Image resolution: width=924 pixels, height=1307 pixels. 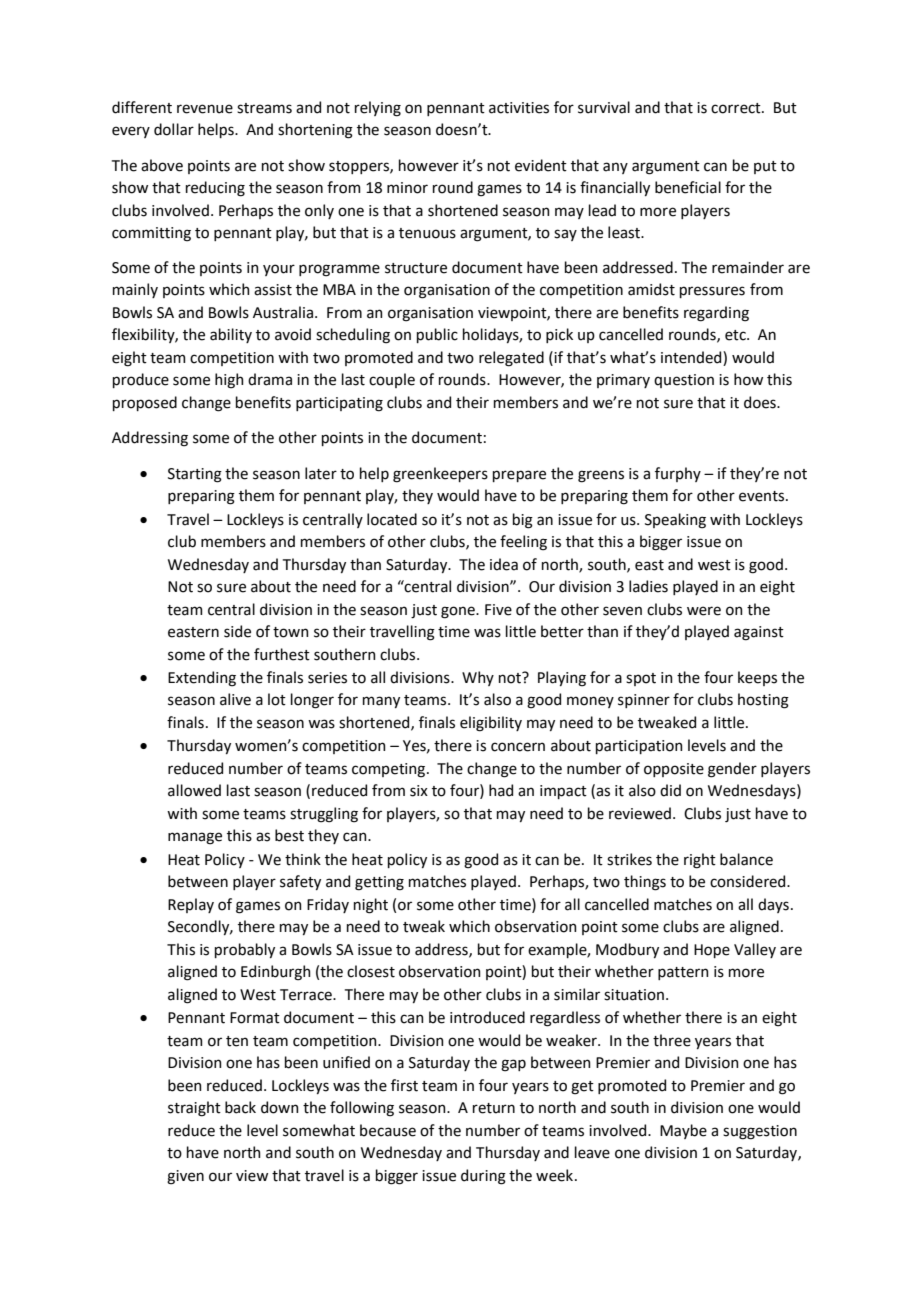 What do you see at coordinates (700, 861) in the screenshot?
I see `right` at bounding box center [700, 861].
